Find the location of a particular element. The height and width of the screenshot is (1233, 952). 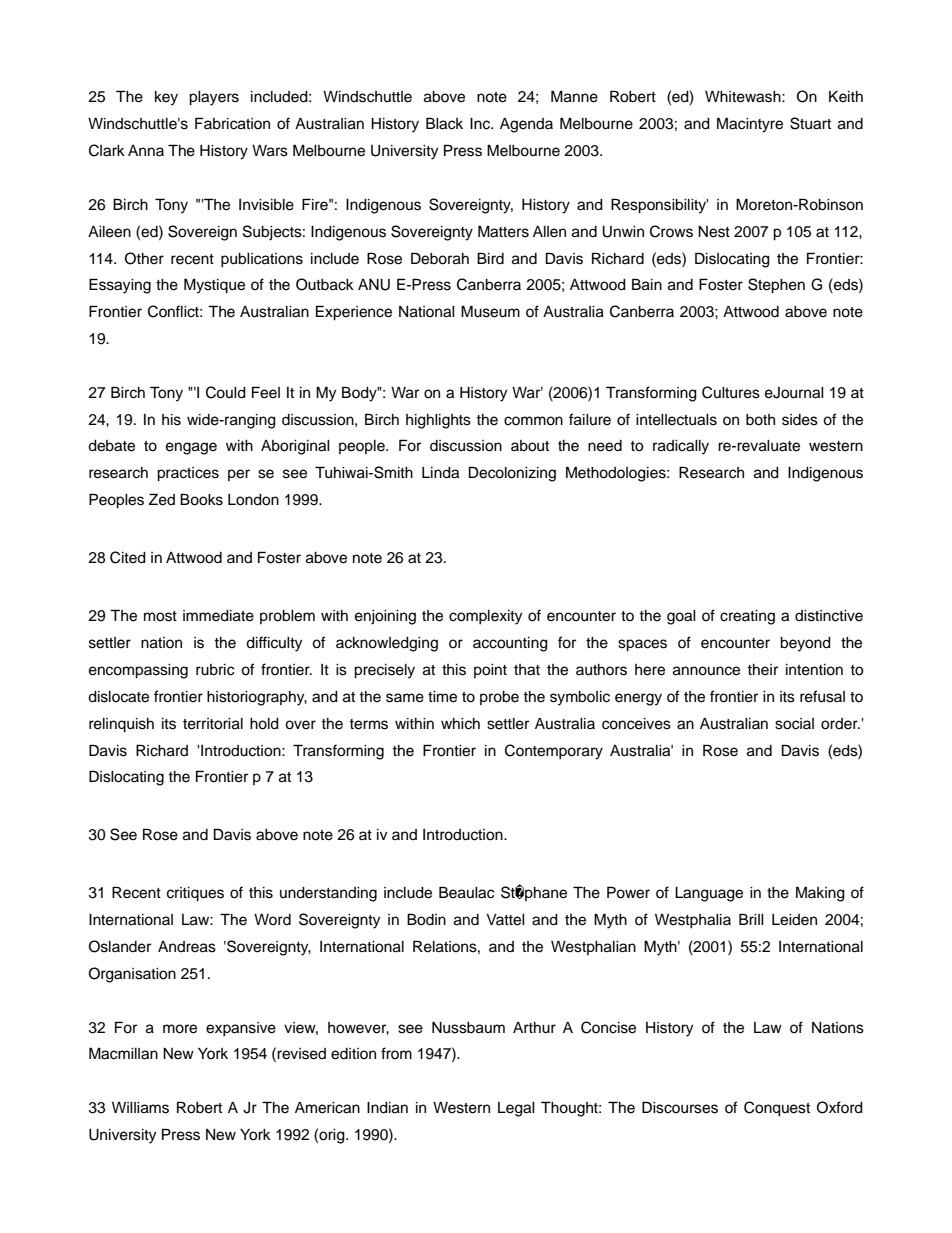

immediate is located at coordinates (218, 616).
